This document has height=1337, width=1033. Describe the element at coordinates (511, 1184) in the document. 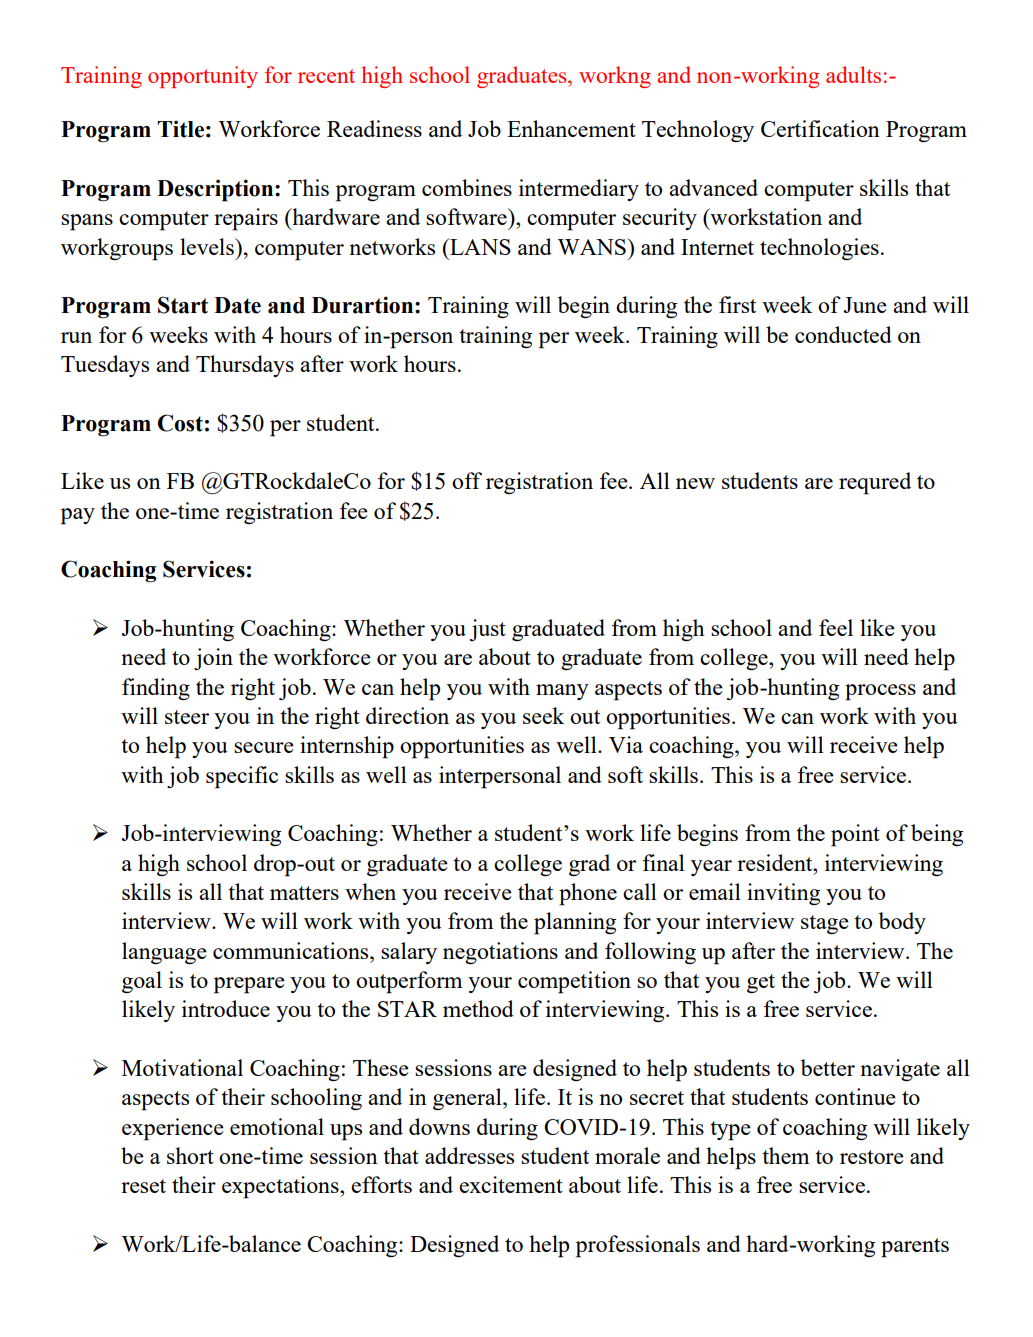

I see `excitement` at that location.
